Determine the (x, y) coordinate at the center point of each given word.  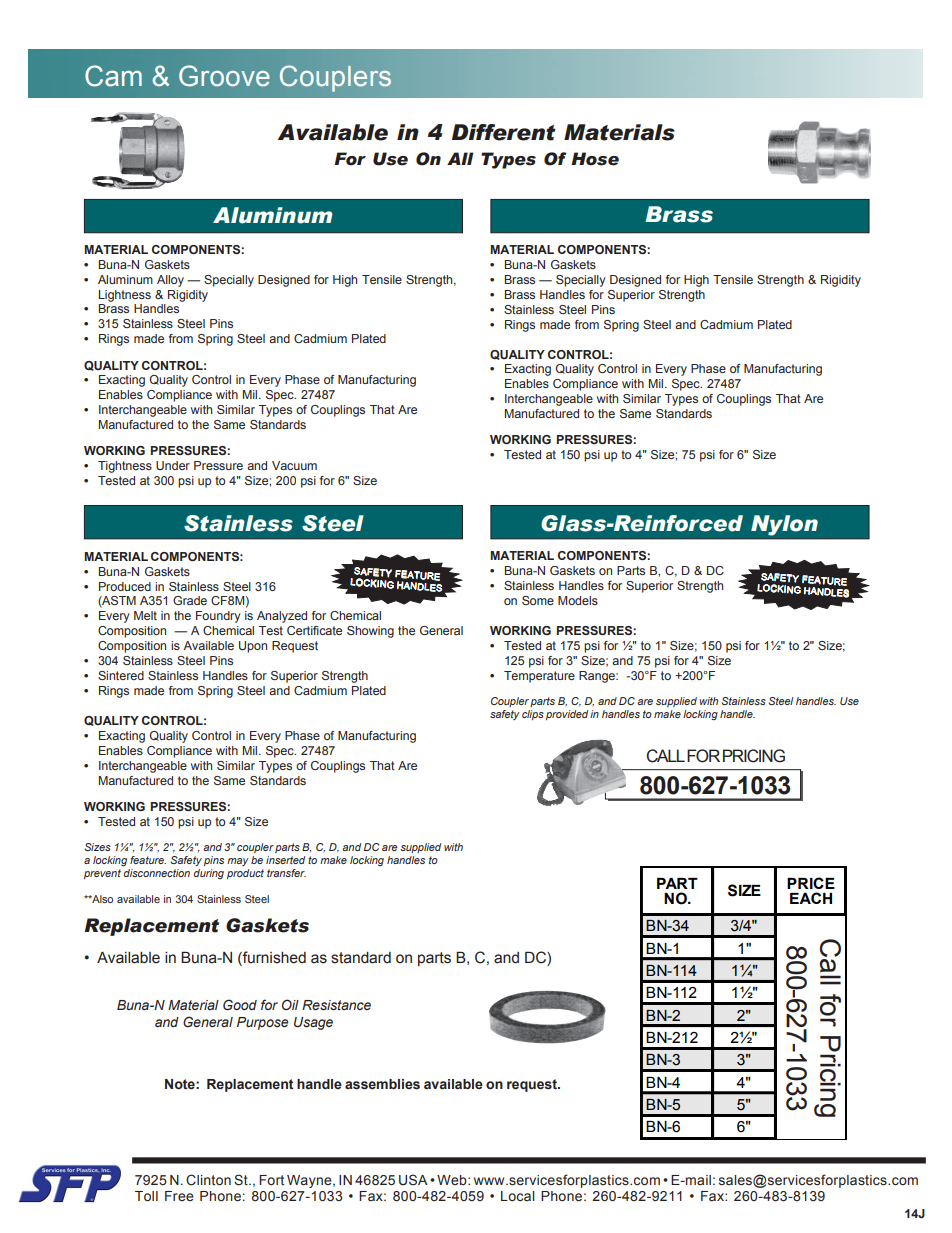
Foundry (218, 617)
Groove (224, 76)
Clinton (208, 1180)
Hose (595, 159)
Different (504, 132)
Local (518, 1196)
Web (453, 1180)
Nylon (784, 525)
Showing (370, 632)
